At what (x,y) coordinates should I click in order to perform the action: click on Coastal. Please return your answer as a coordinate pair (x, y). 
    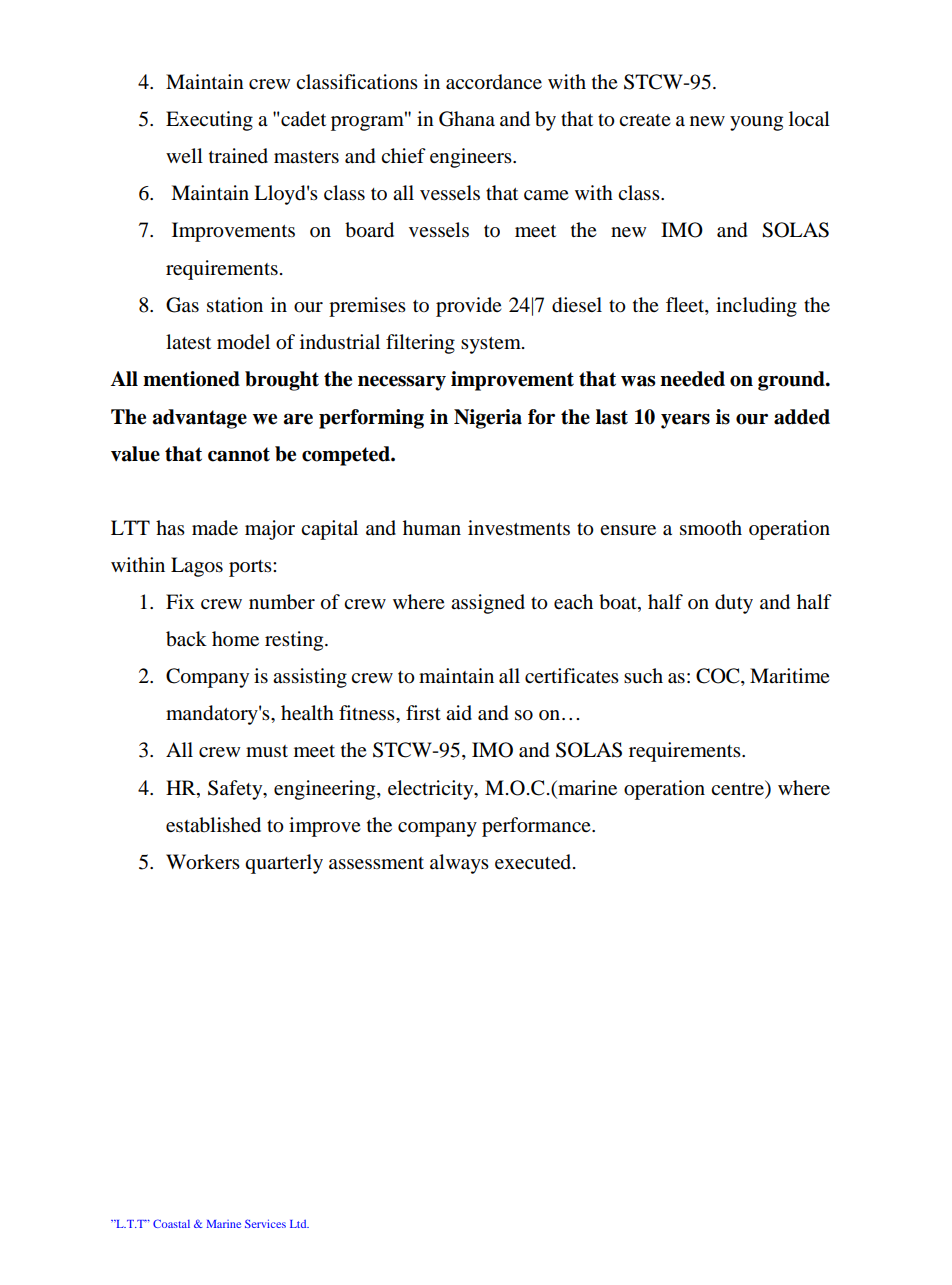
    Looking at the image, I should click on (171, 1223).
